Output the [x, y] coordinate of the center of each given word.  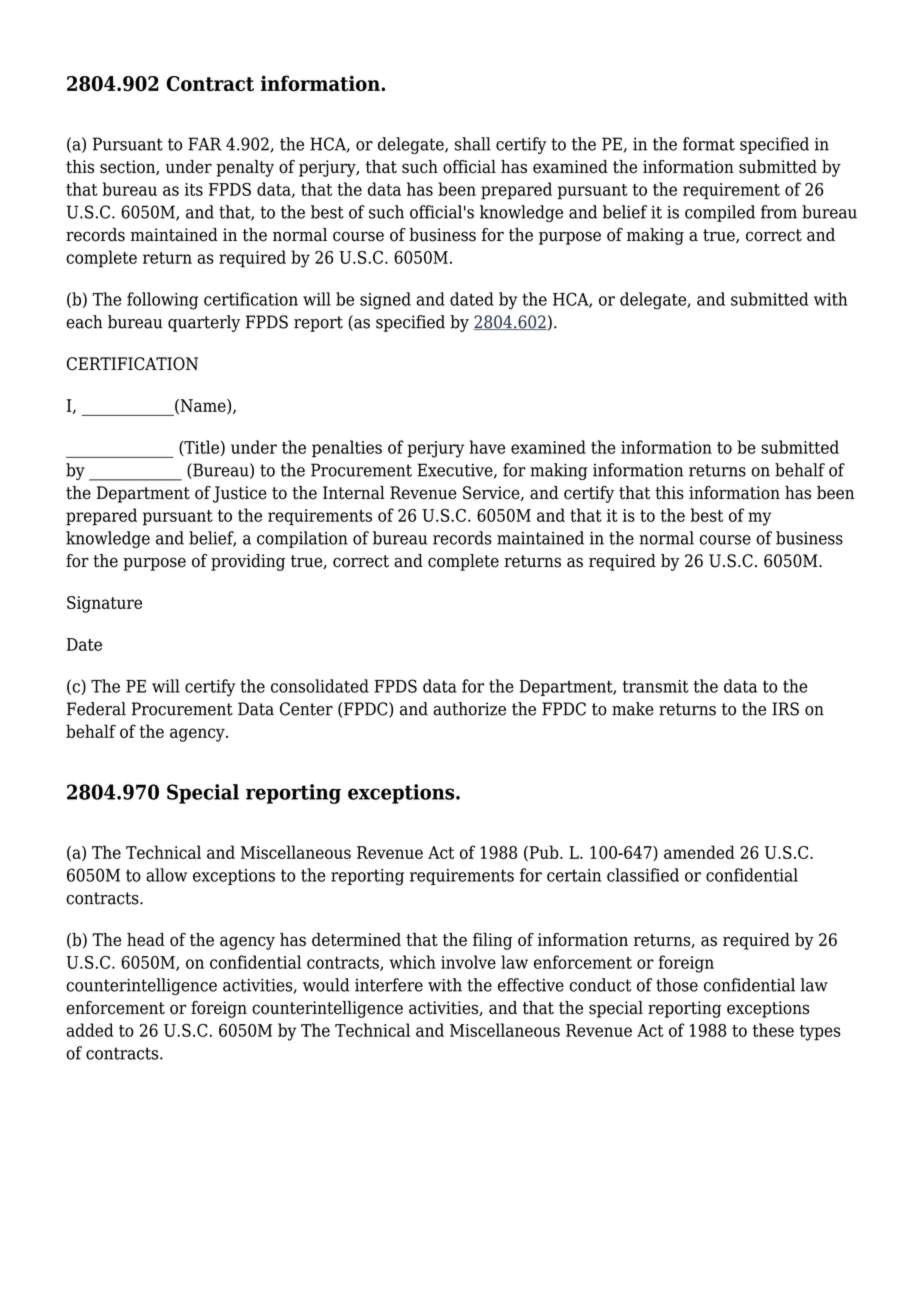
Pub [544, 853]
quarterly [204, 323]
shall [473, 144]
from [779, 212]
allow [166, 875]
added [90, 1030]
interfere [389, 985]
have [487, 447]
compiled [720, 213]
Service [492, 493]
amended [699, 852]
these [773, 1030]
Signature [104, 604]
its [194, 189]
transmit [656, 686]
